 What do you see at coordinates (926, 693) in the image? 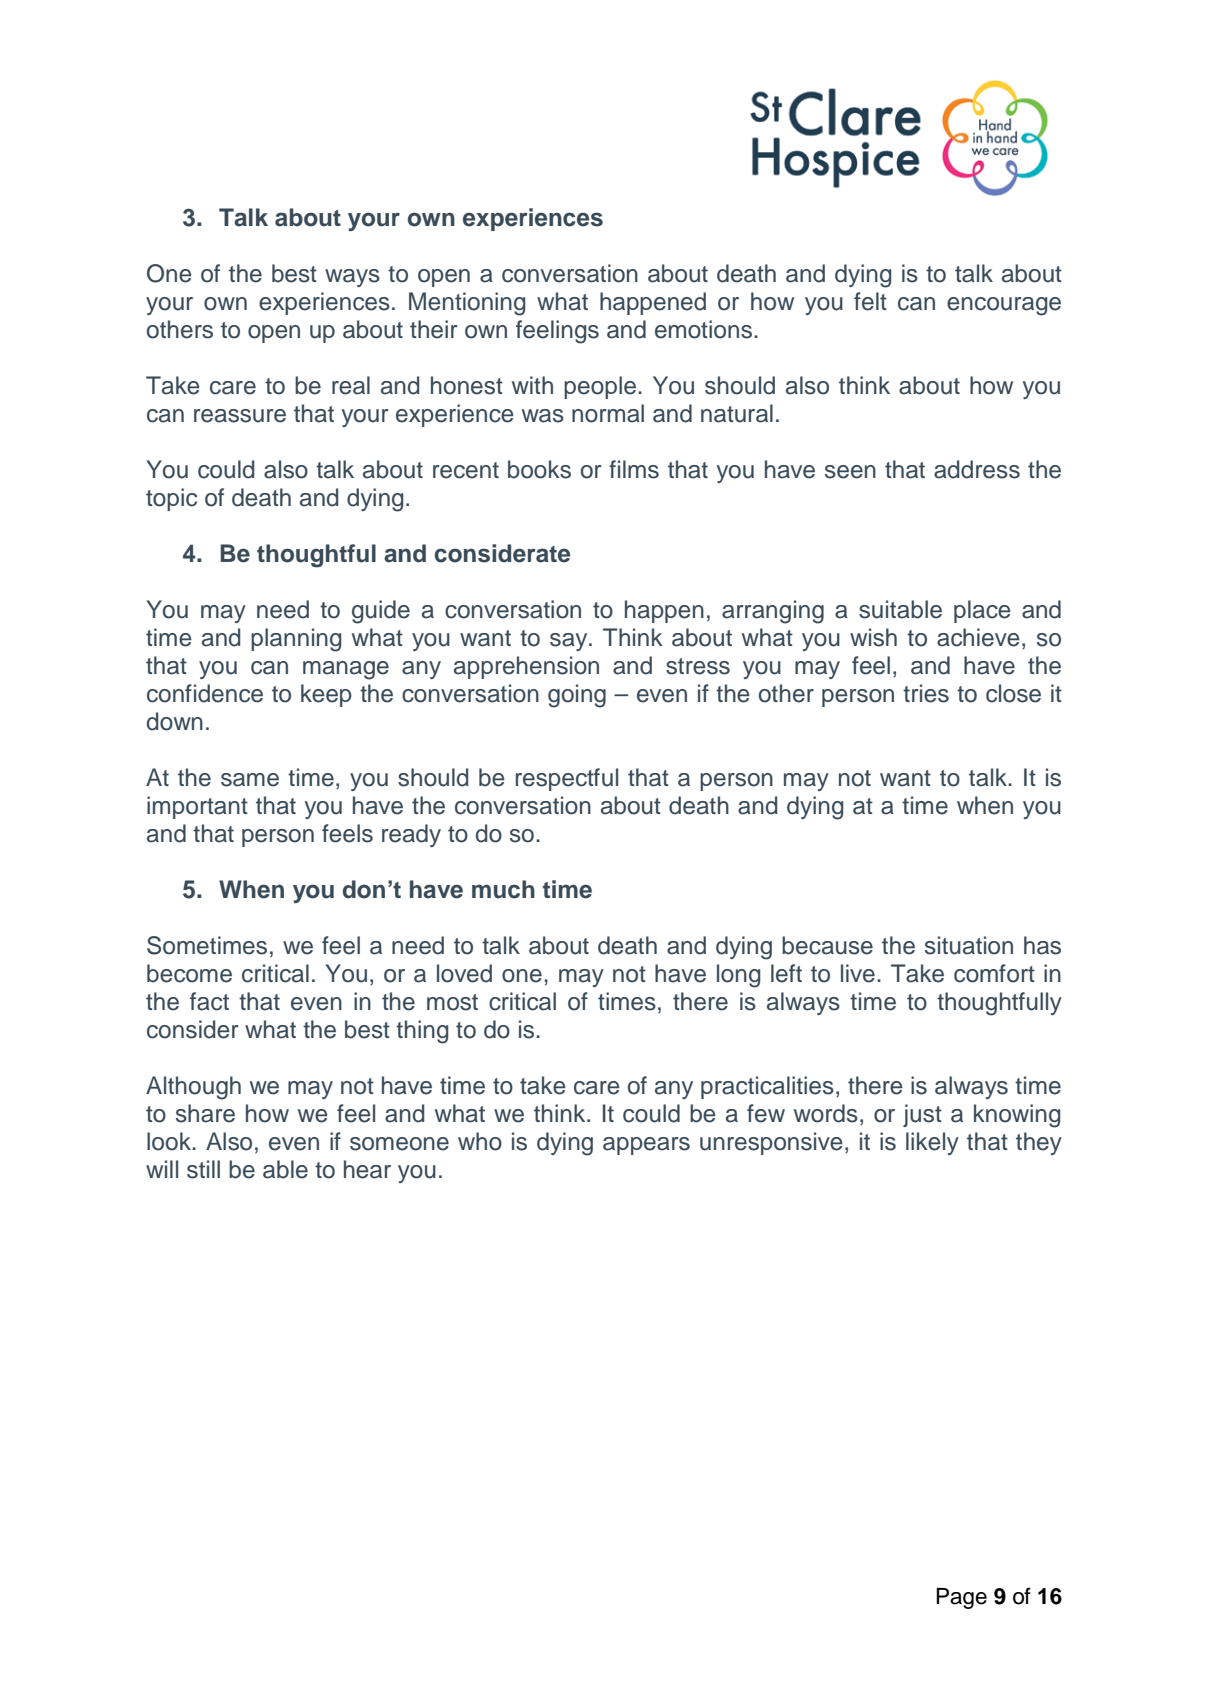
I see `tries` at bounding box center [926, 693].
